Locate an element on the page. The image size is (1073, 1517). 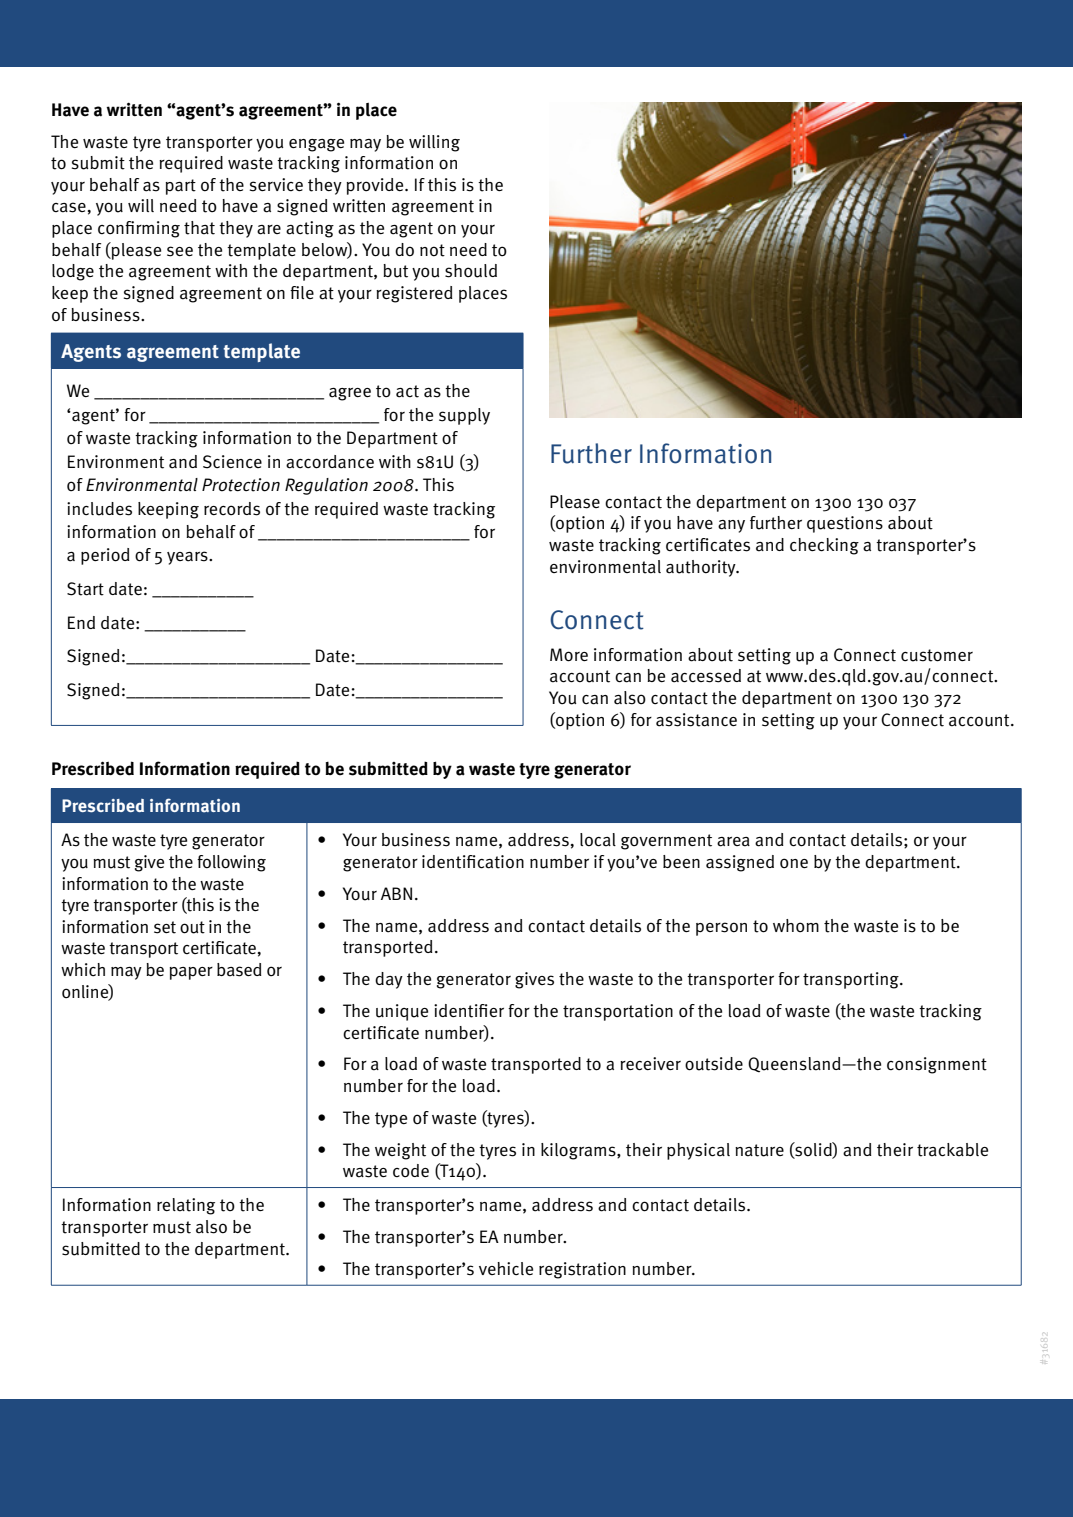
provide is located at coordinates (376, 186).
